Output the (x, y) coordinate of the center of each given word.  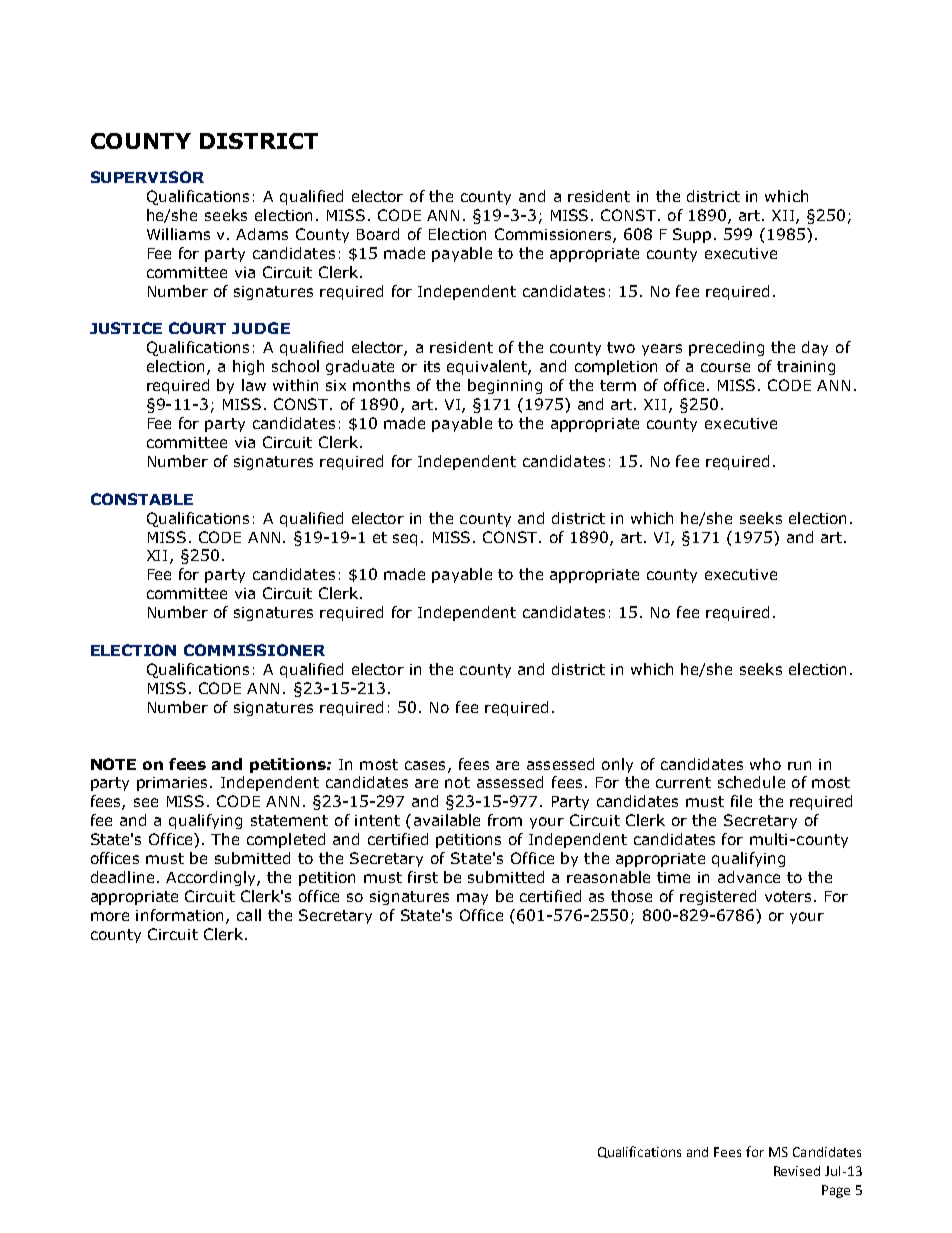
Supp (692, 235)
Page (836, 1191)
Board (378, 234)
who (765, 764)
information (179, 915)
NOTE (113, 764)
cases (425, 765)
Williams (178, 234)
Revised (797, 1171)
